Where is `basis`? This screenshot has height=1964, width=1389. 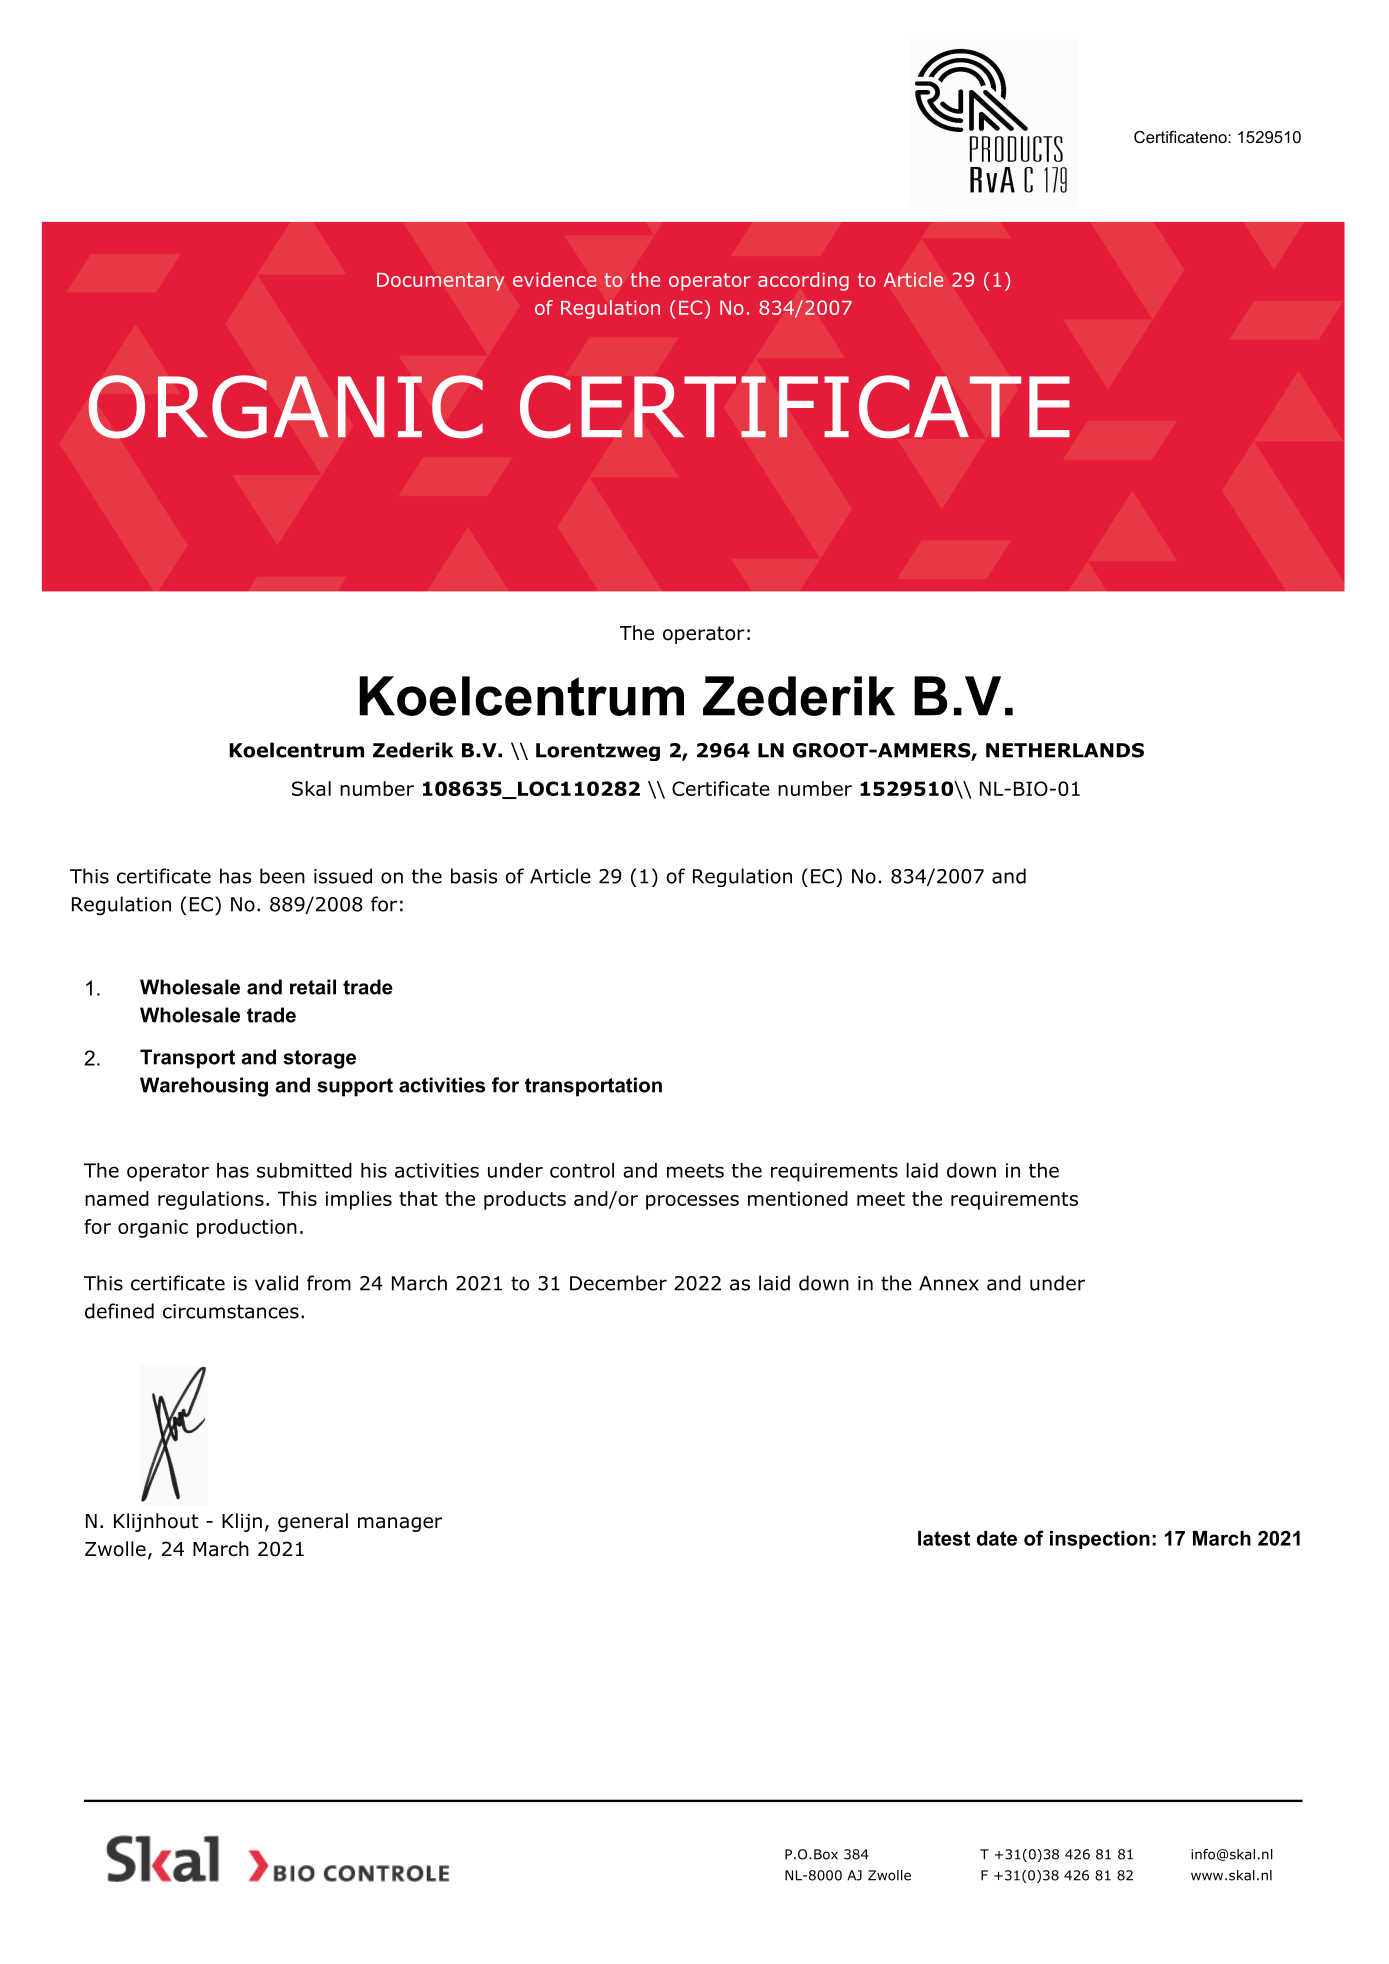
basis is located at coordinates (474, 876).
